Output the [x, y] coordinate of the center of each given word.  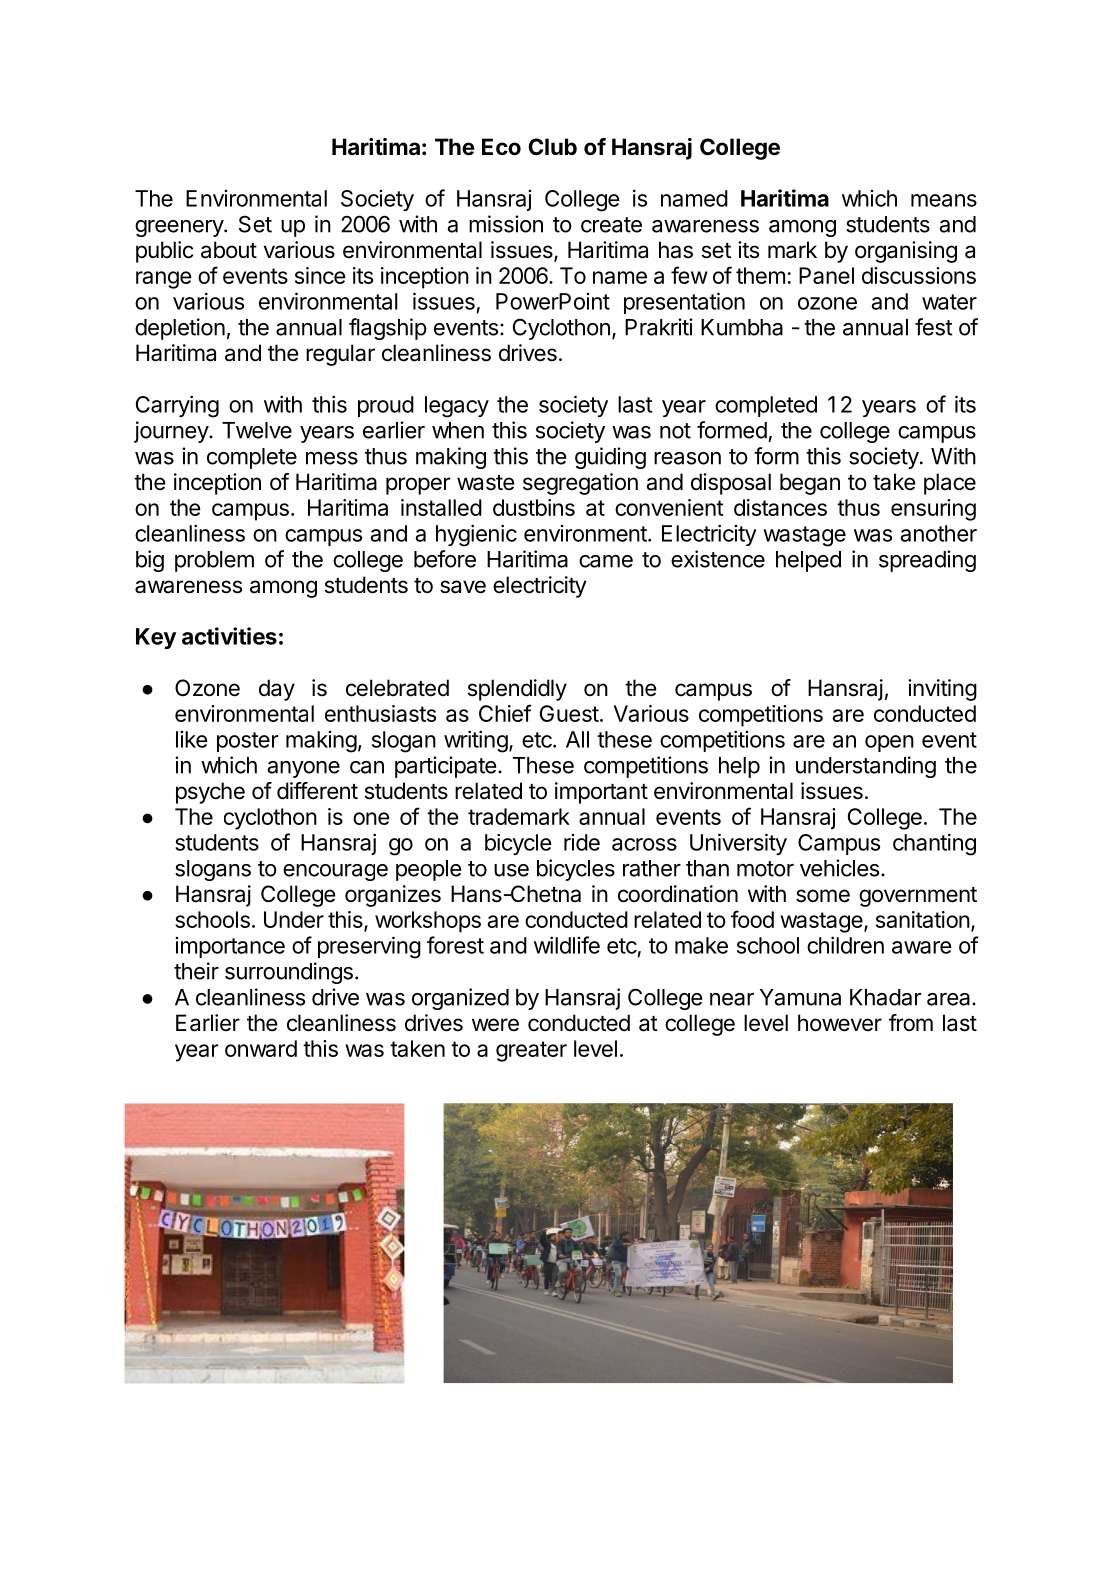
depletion [180, 329]
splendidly [517, 690]
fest [934, 327]
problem [214, 561]
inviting [942, 690]
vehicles [839, 868]
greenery [180, 228]
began [810, 484]
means [944, 200]
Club [553, 146]
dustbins [534, 507]
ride [582, 842]
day [277, 690]
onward [261, 1048]
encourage [335, 872]
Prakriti [659, 327]
